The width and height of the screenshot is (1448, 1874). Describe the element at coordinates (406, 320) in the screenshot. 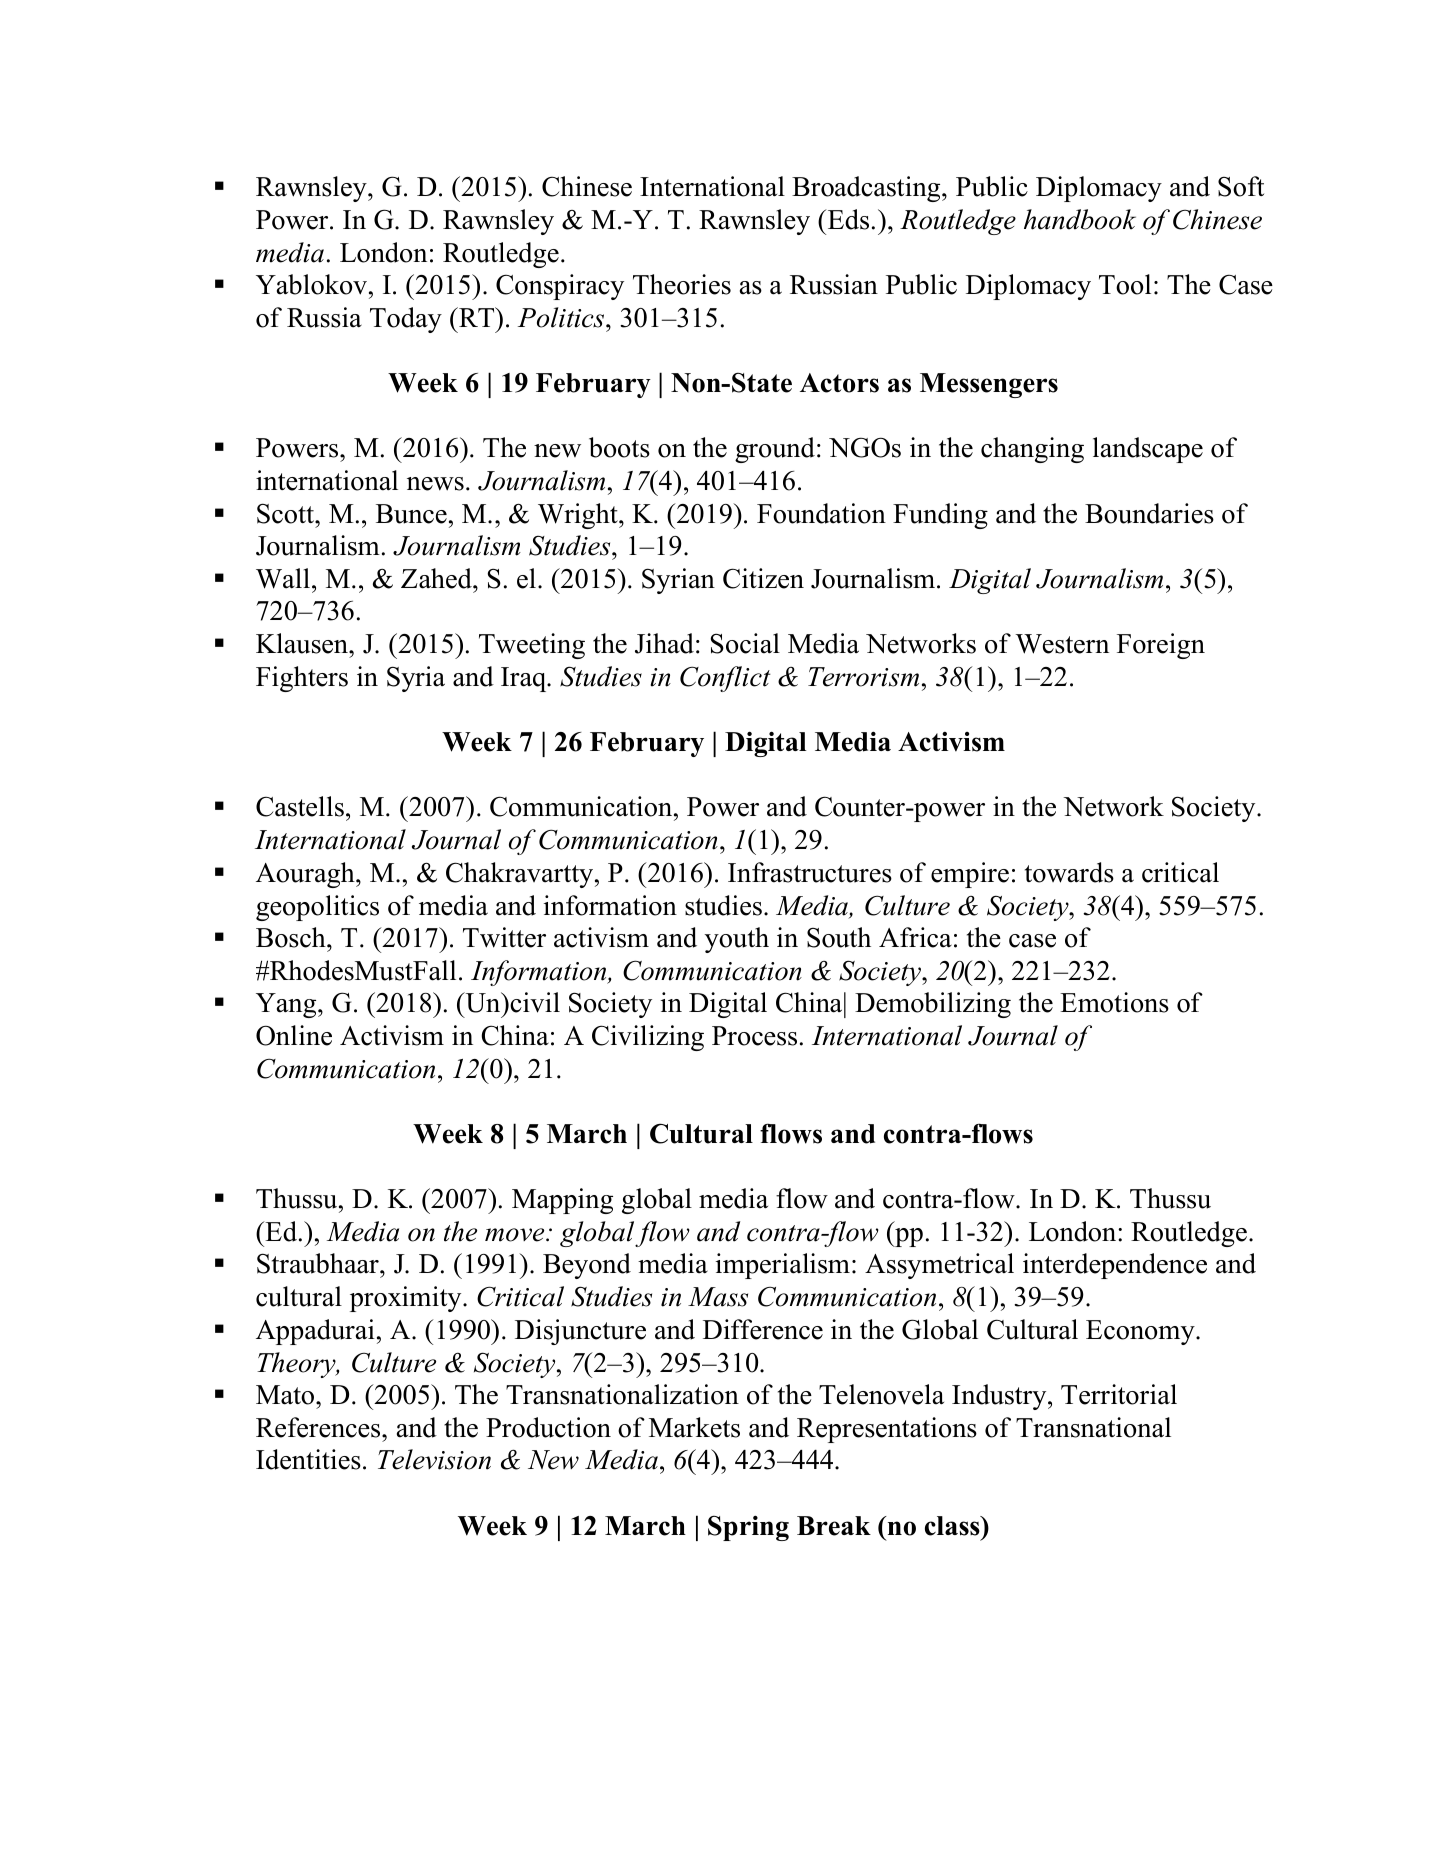

I see `Today` at that location.
